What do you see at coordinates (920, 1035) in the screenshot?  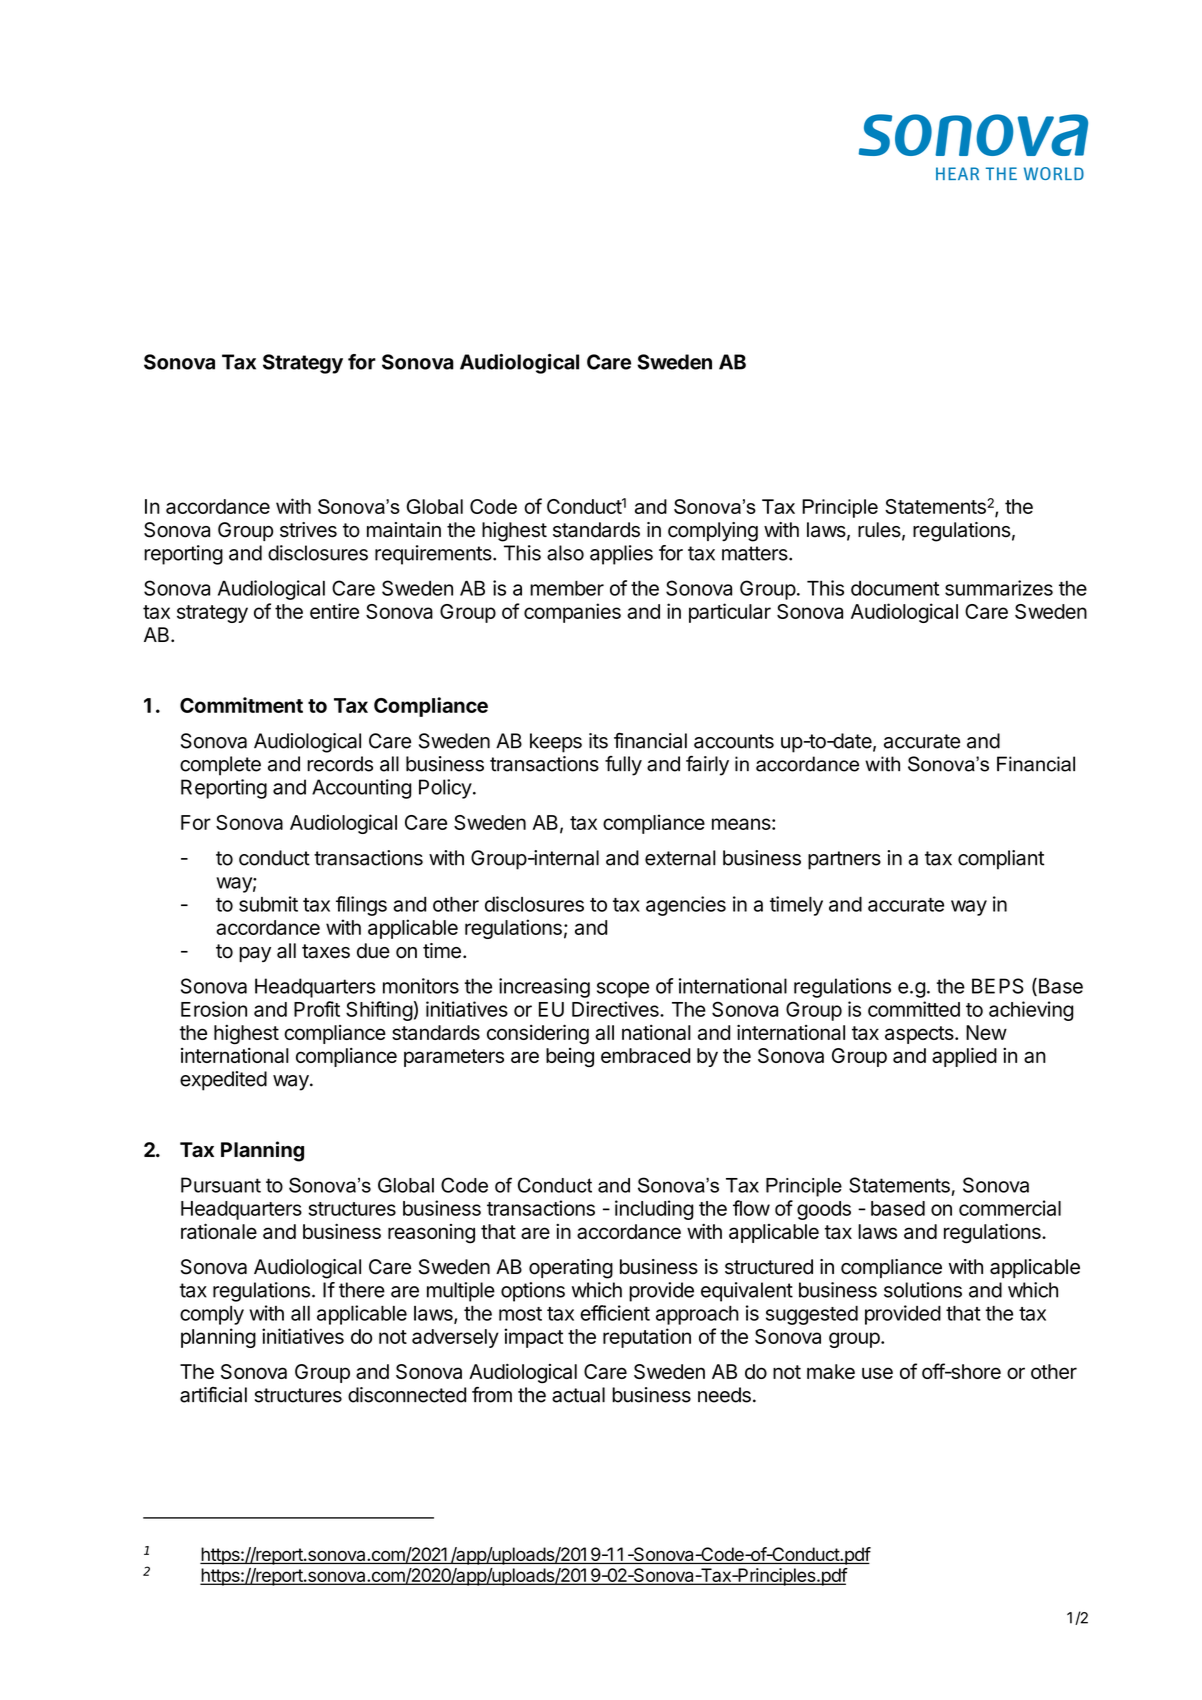 I see `aspects` at bounding box center [920, 1035].
